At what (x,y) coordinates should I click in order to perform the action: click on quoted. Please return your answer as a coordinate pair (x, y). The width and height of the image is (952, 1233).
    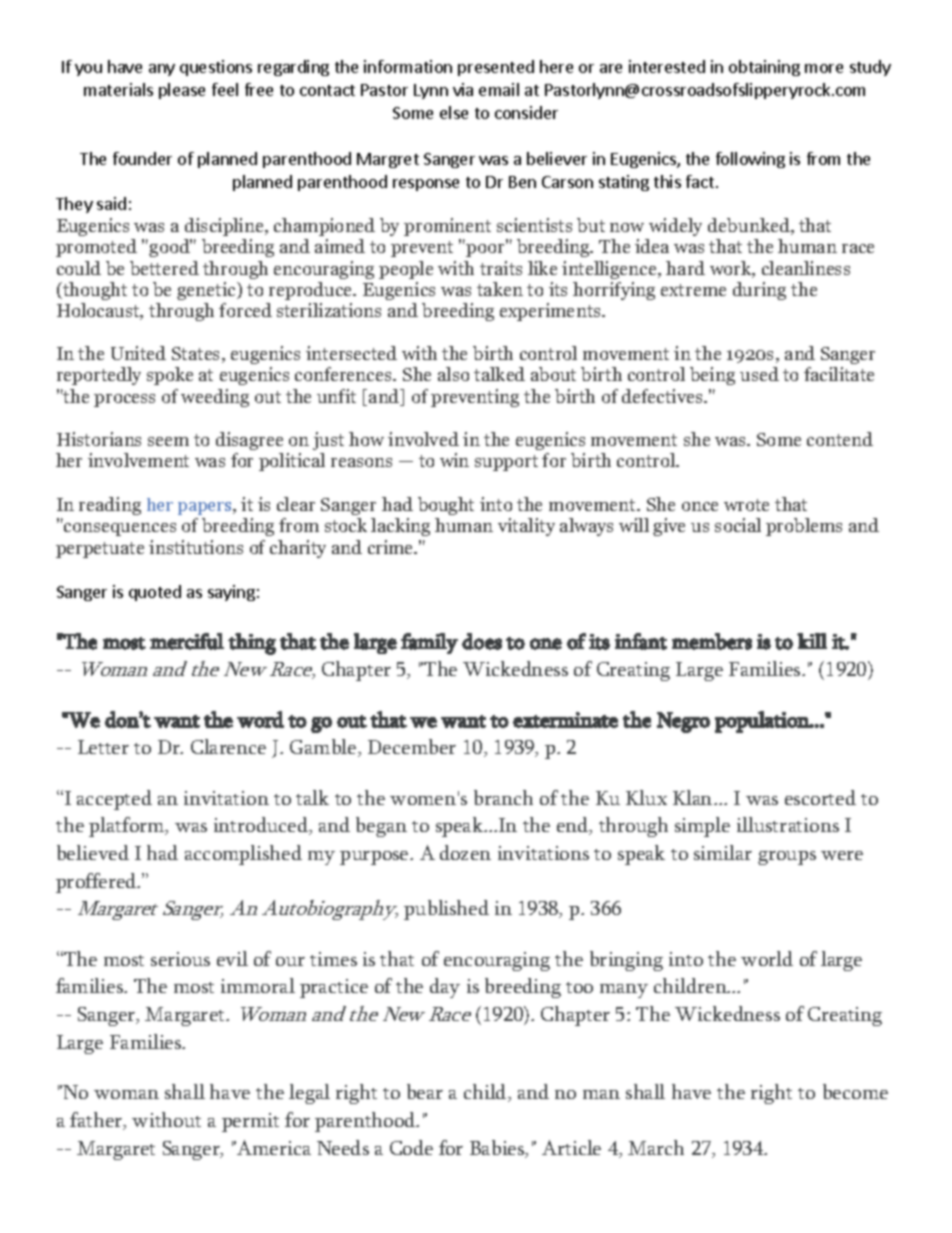
    Looking at the image, I should click on (155, 593).
